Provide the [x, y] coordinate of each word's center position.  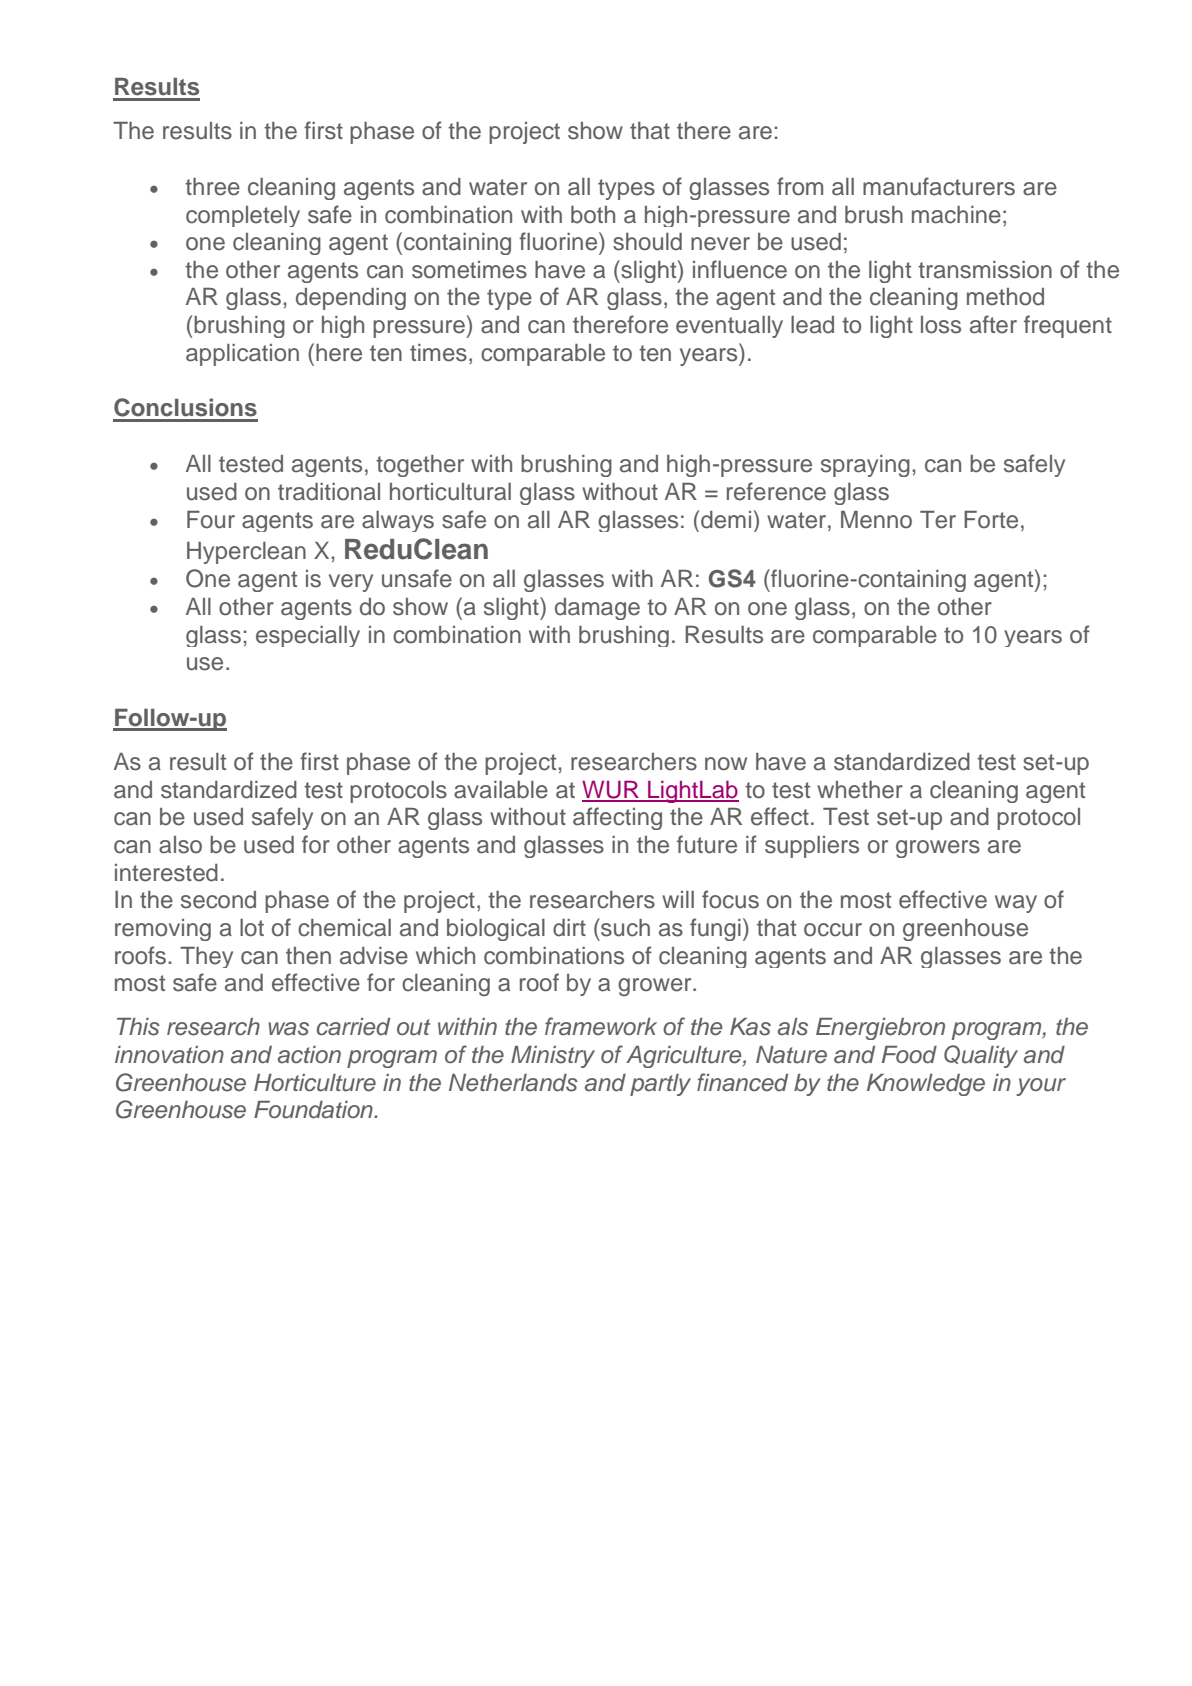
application [242, 355]
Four [211, 520]
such [624, 927]
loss [941, 325]
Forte [991, 520]
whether [860, 790]
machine [956, 215]
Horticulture [315, 1083]
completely [243, 216]
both [593, 215]
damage [597, 609]
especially [308, 636]
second [218, 900]
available [501, 790]
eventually [729, 327]
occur [833, 930]
